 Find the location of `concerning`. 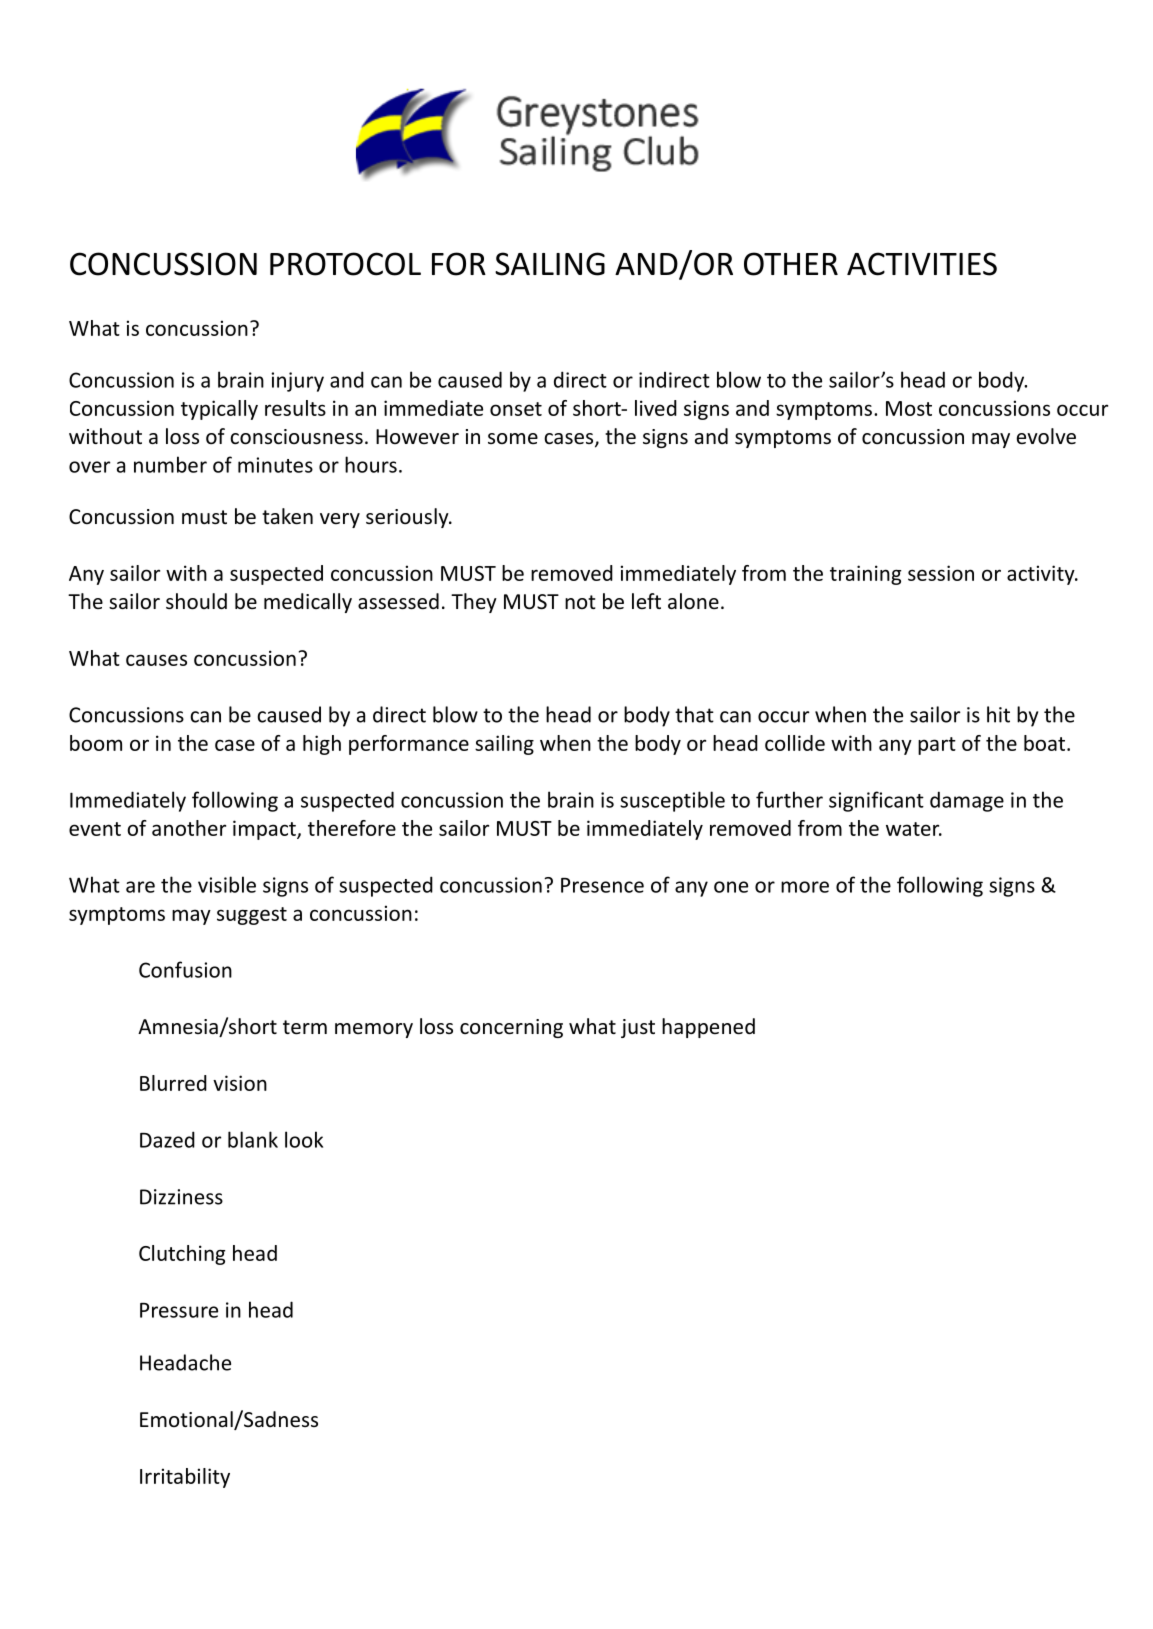

concerning is located at coordinates (511, 1028).
